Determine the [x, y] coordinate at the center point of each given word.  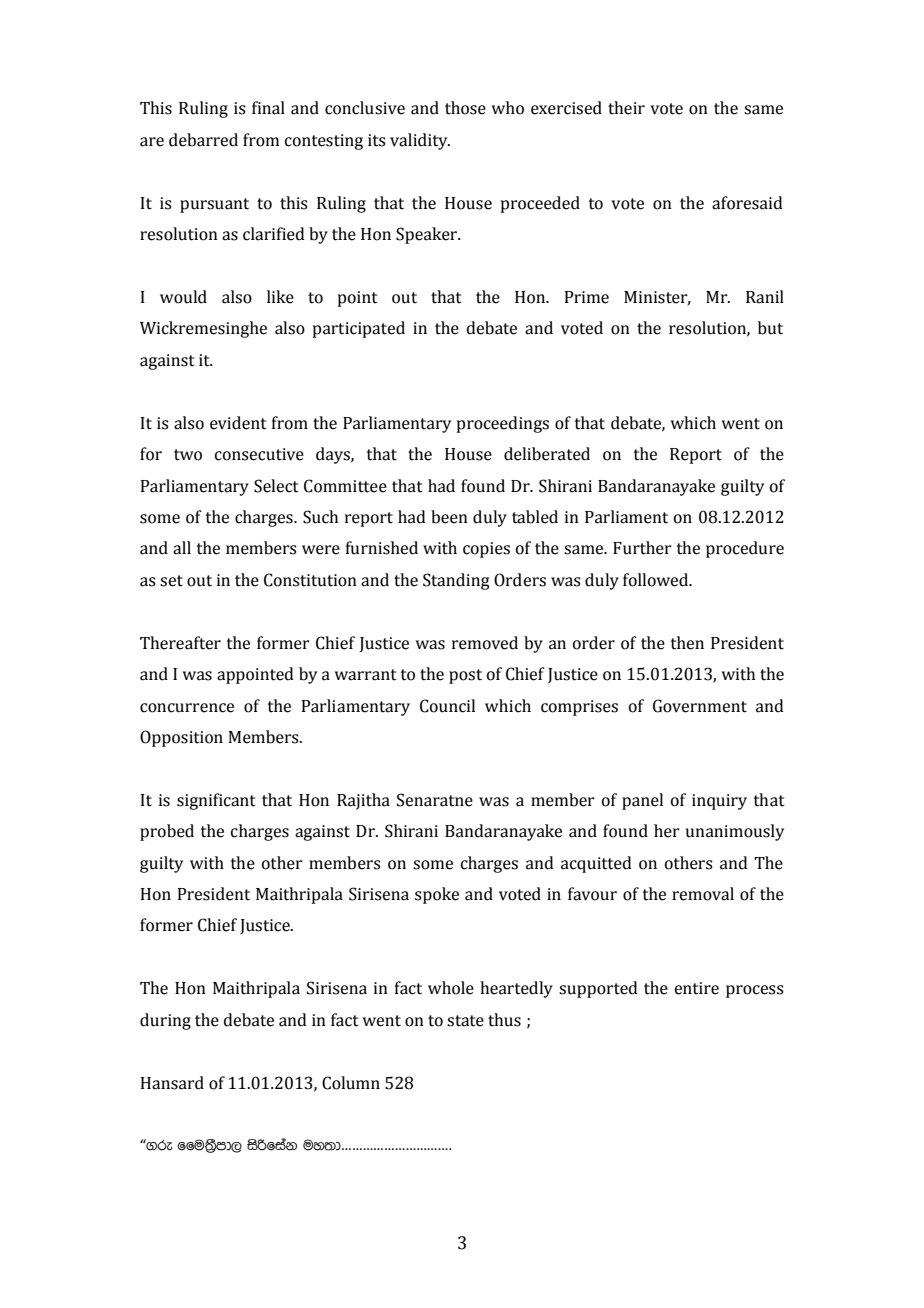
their [626, 108]
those [465, 108]
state [465, 1021]
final [268, 108]
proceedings [503, 424]
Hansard [172, 1083]
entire [696, 988]
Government [700, 706]
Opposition [181, 738]
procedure [745, 549]
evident [238, 423]
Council [447, 706]
